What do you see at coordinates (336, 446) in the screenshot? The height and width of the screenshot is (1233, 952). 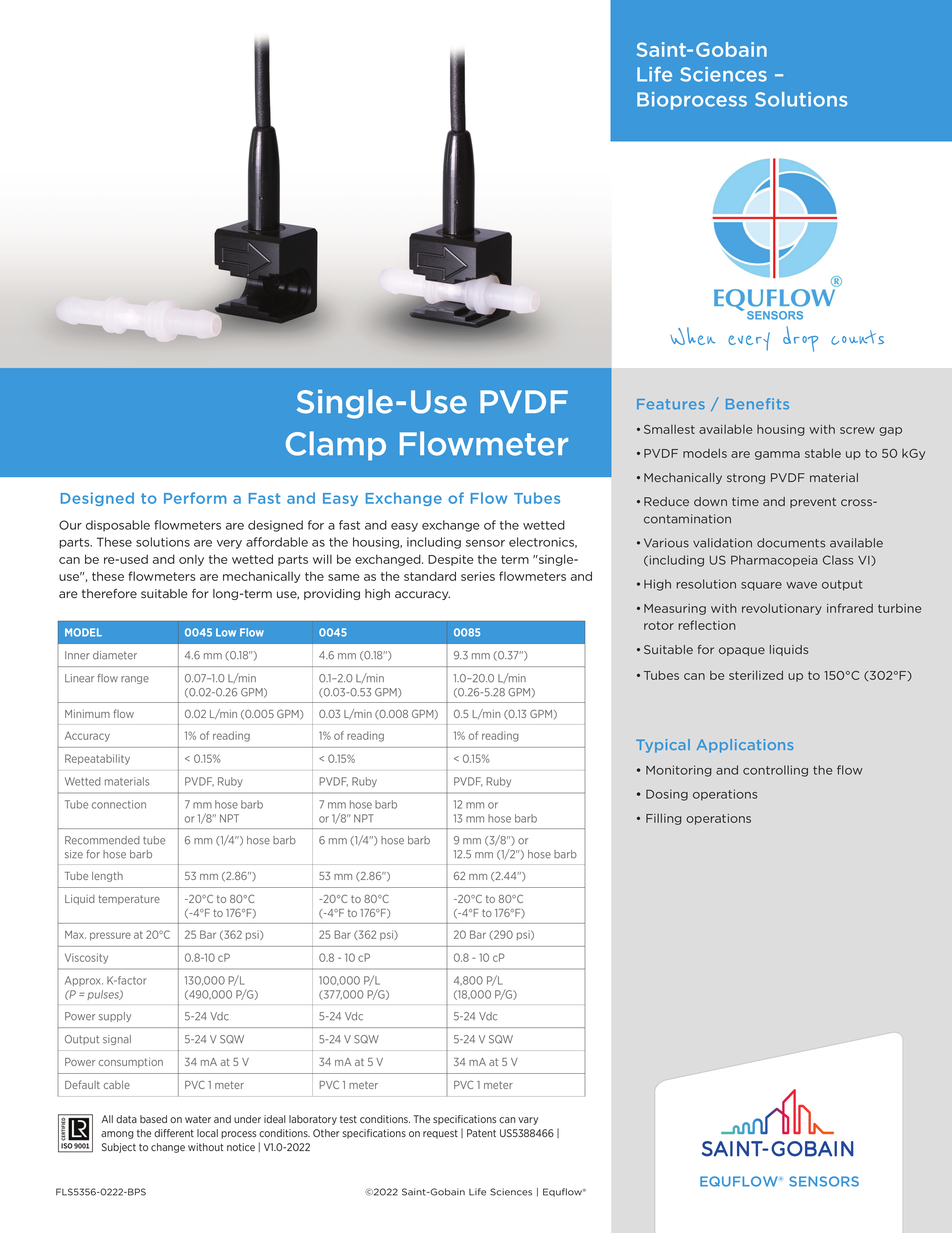 I see `Clamp` at bounding box center [336, 446].
